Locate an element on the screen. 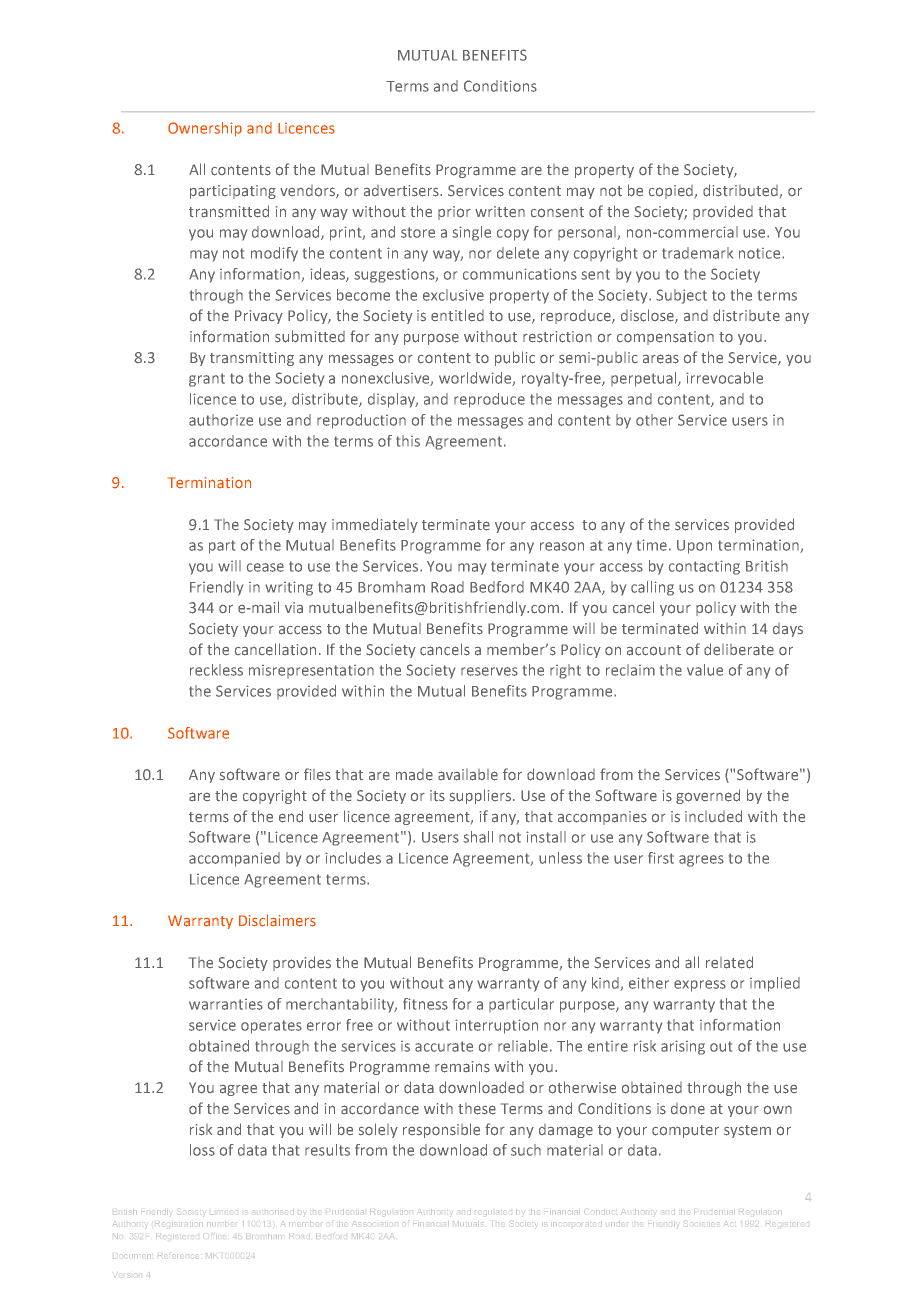  reserves is located at coordinates (489, 671).
